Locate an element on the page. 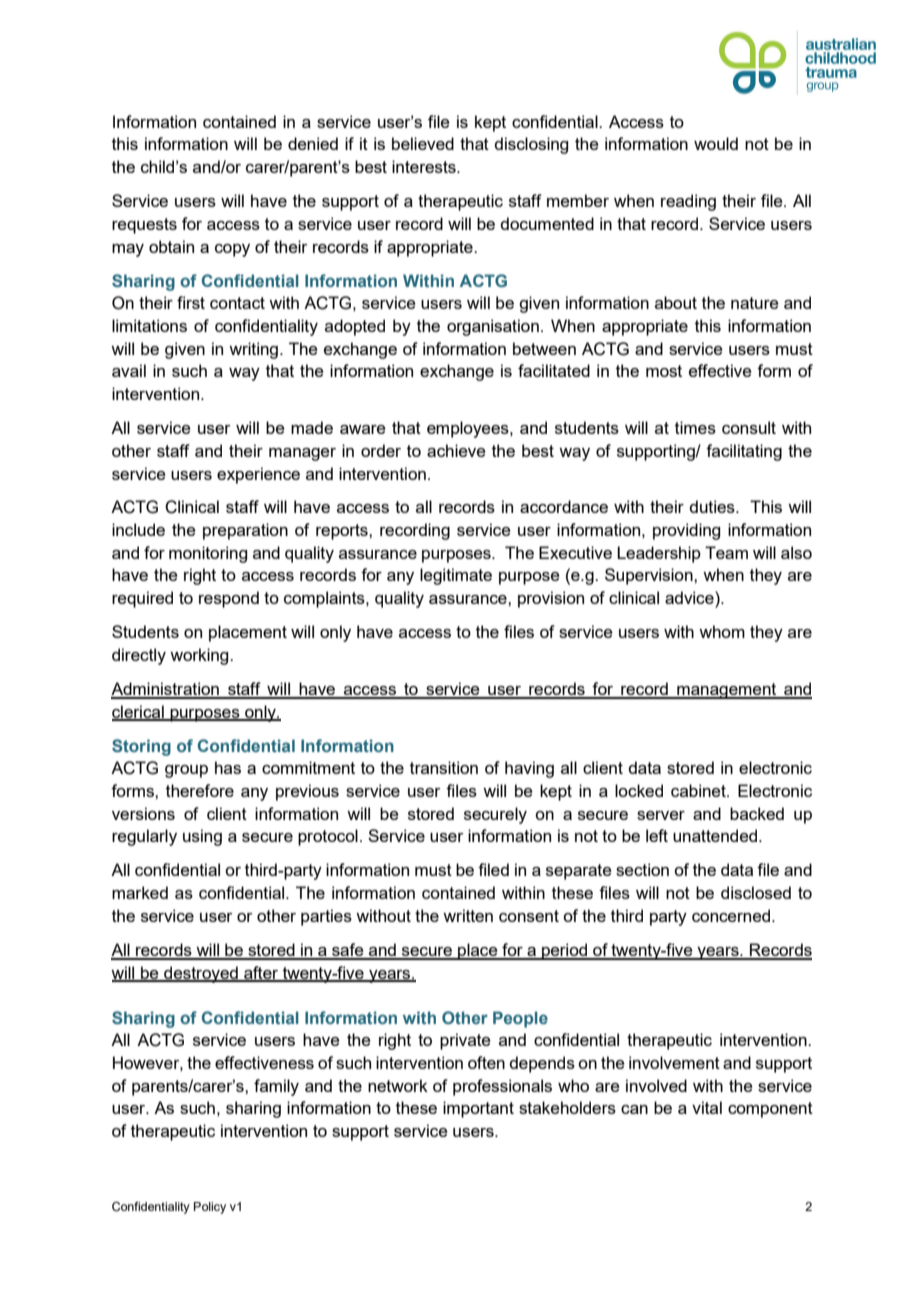 Image resolution: width=924 pixels, height=1308 pixels. using is located at coordinates (202, 837).
